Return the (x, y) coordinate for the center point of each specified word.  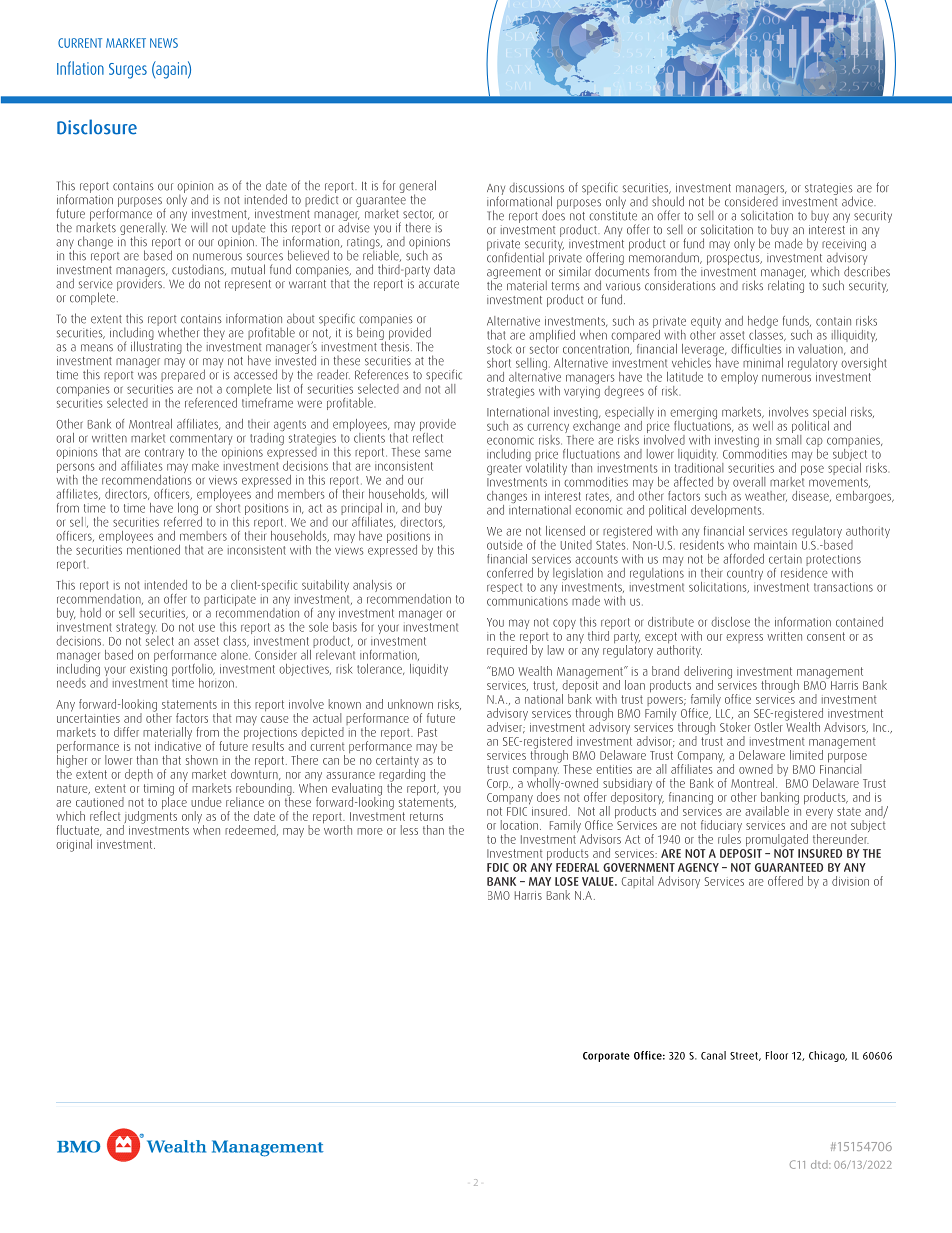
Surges (128, 71)
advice (858, 201)
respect (504, 588)
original (74, 845)
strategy (137, 630)
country (745, 574)
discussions (536, 188)
